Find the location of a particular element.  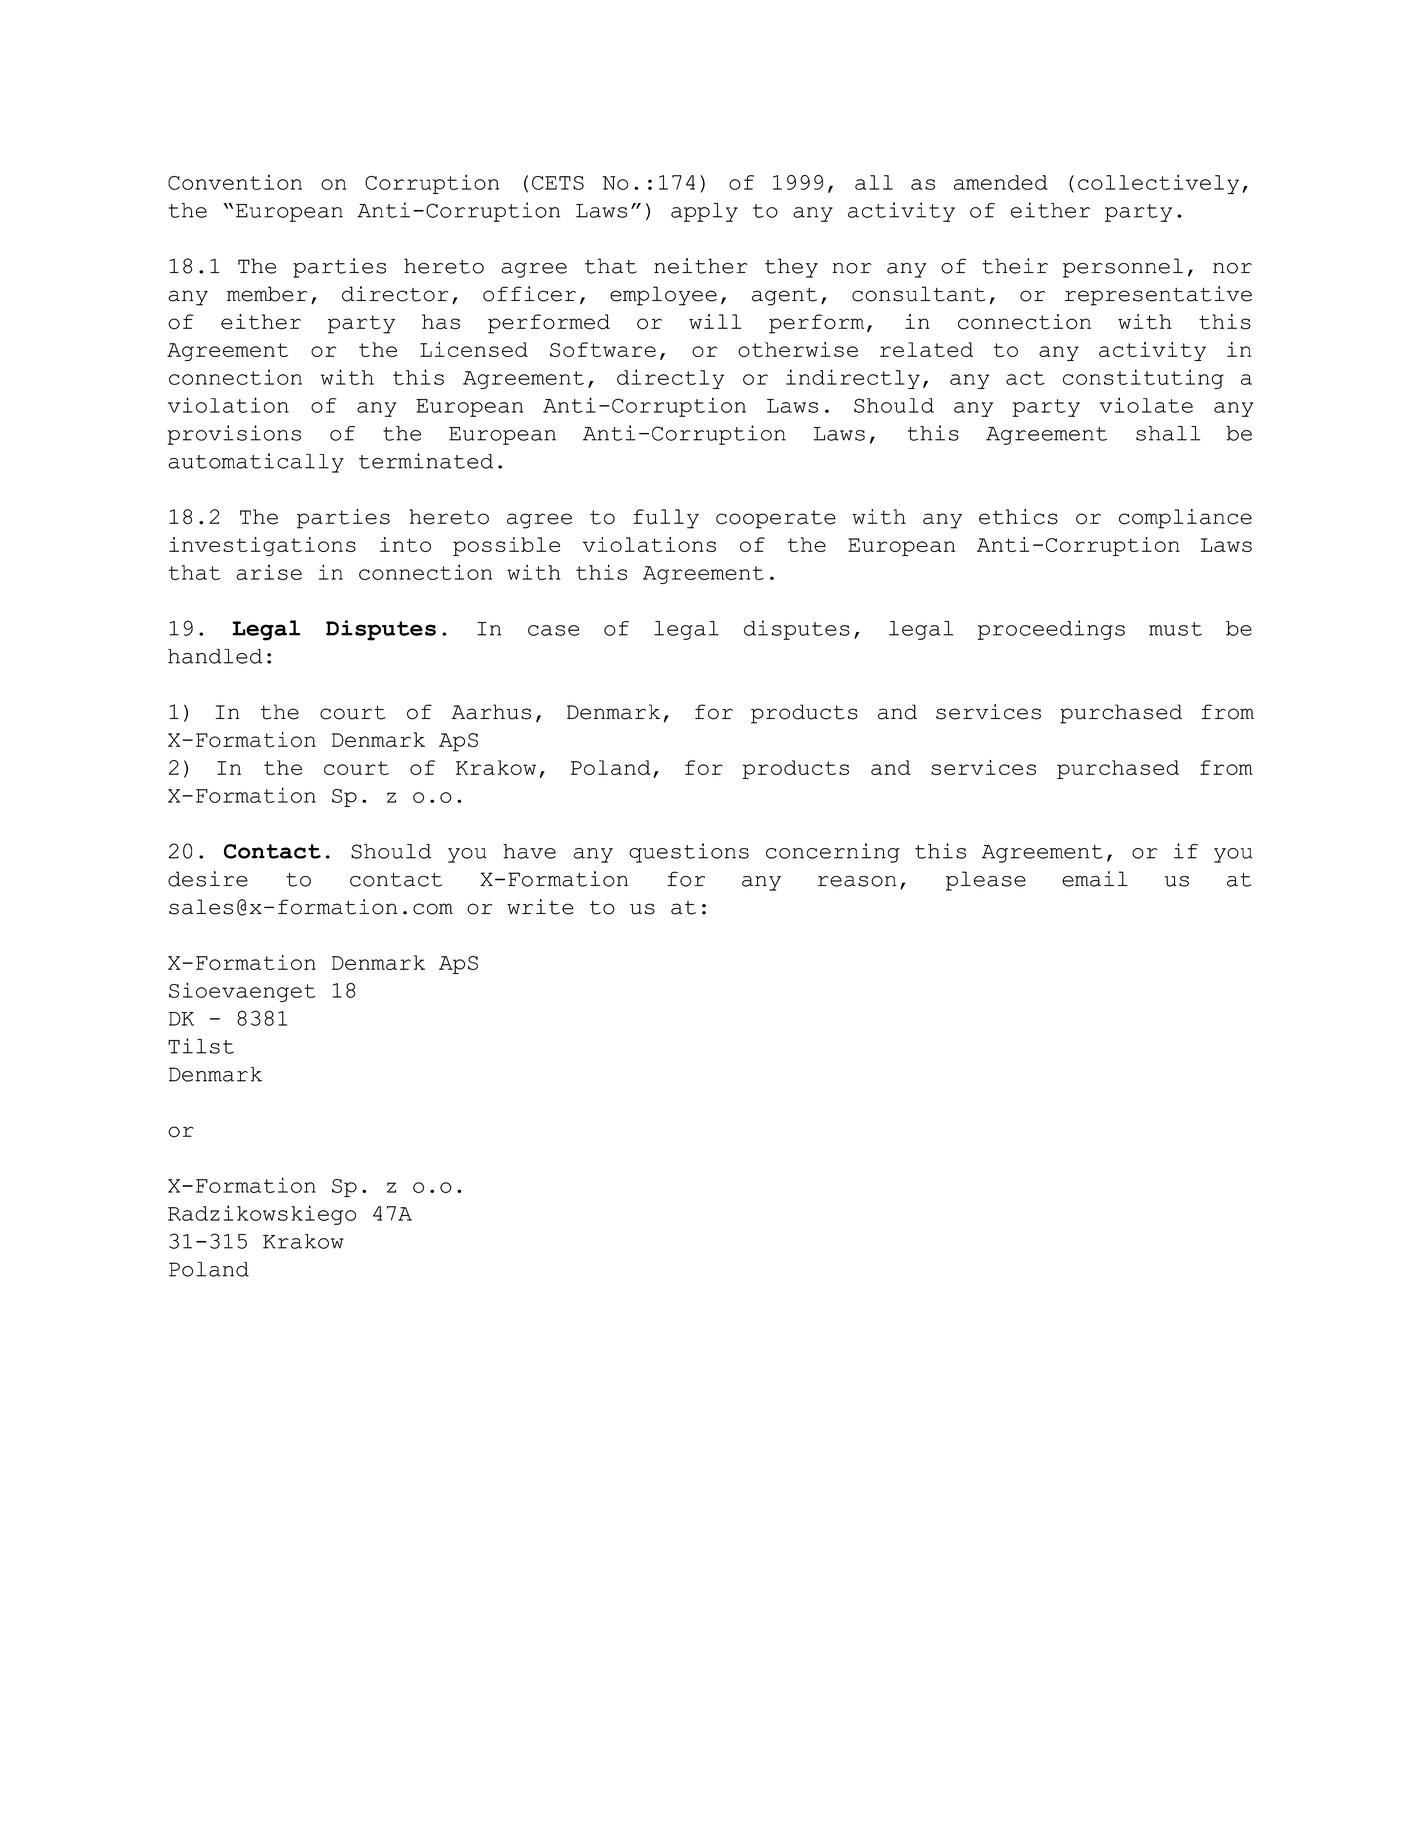

proceedings is located at coordinates (1051, 630).
